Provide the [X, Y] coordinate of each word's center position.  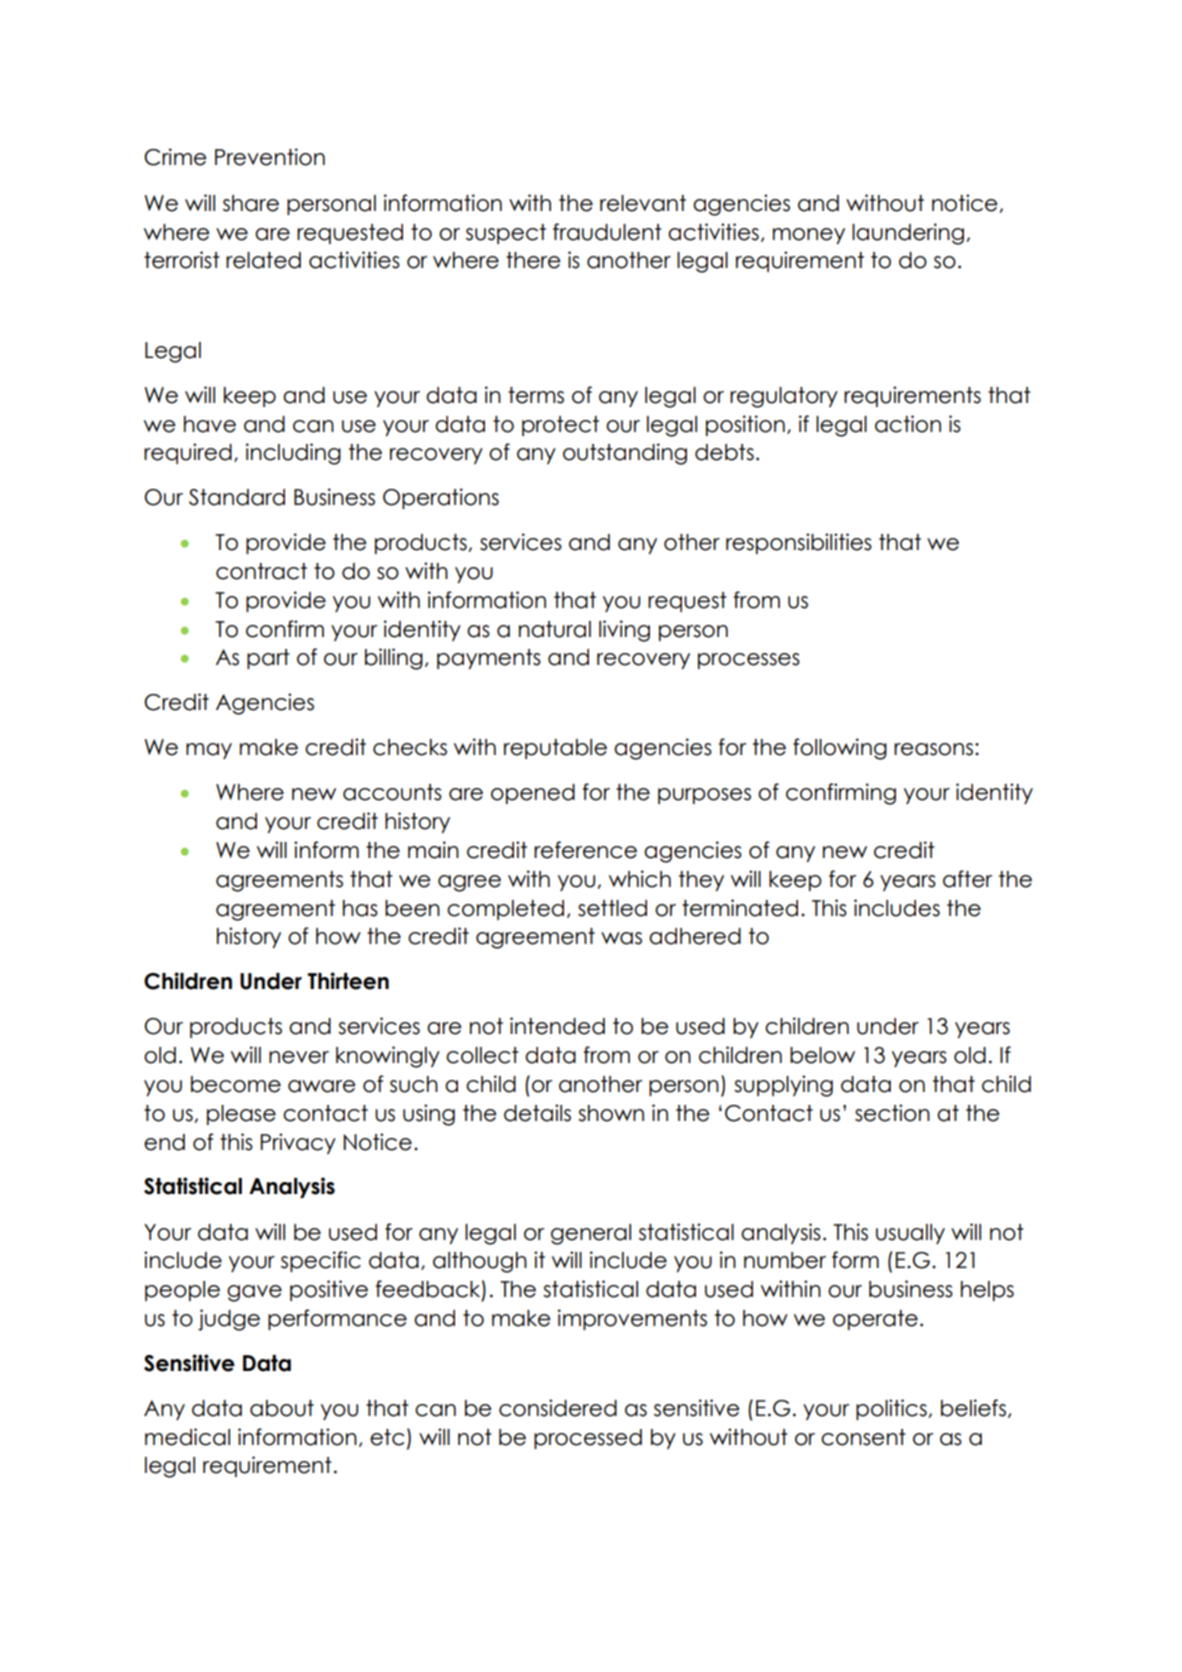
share [251, 203]
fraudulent [607, 232]
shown [611, 1113]
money [809, 236]
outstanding [625, 454]
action [908, 424]
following [840, 749]
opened [533, 794]
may [209, 751]
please [241, 1115]
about [282, 1408]
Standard [237, 497]
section [892, 1113]
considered [558, 1408]
